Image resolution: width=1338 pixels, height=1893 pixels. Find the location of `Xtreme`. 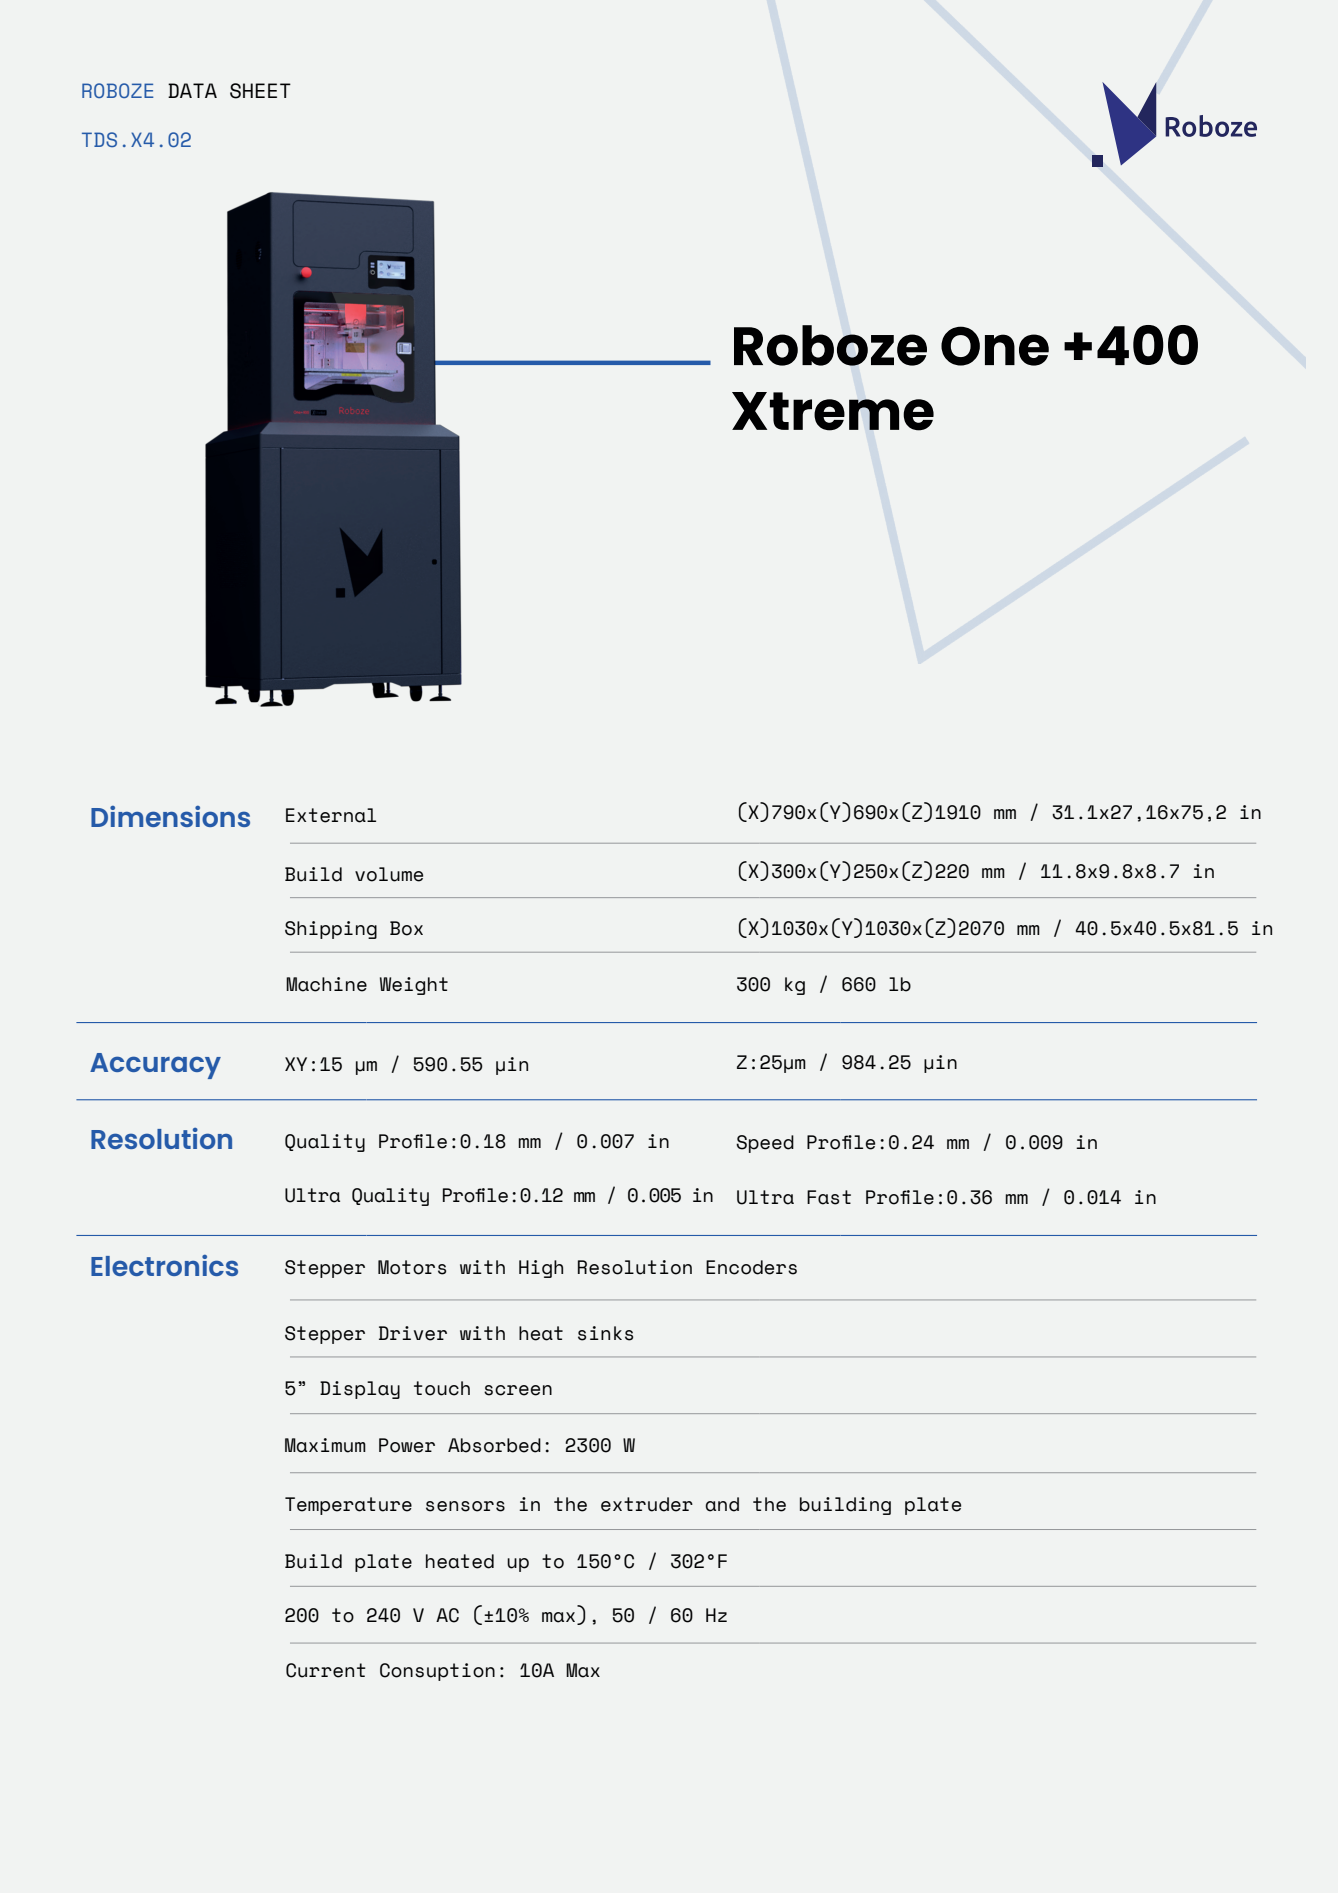

Xtreme is located at coordinates (833, 411).
